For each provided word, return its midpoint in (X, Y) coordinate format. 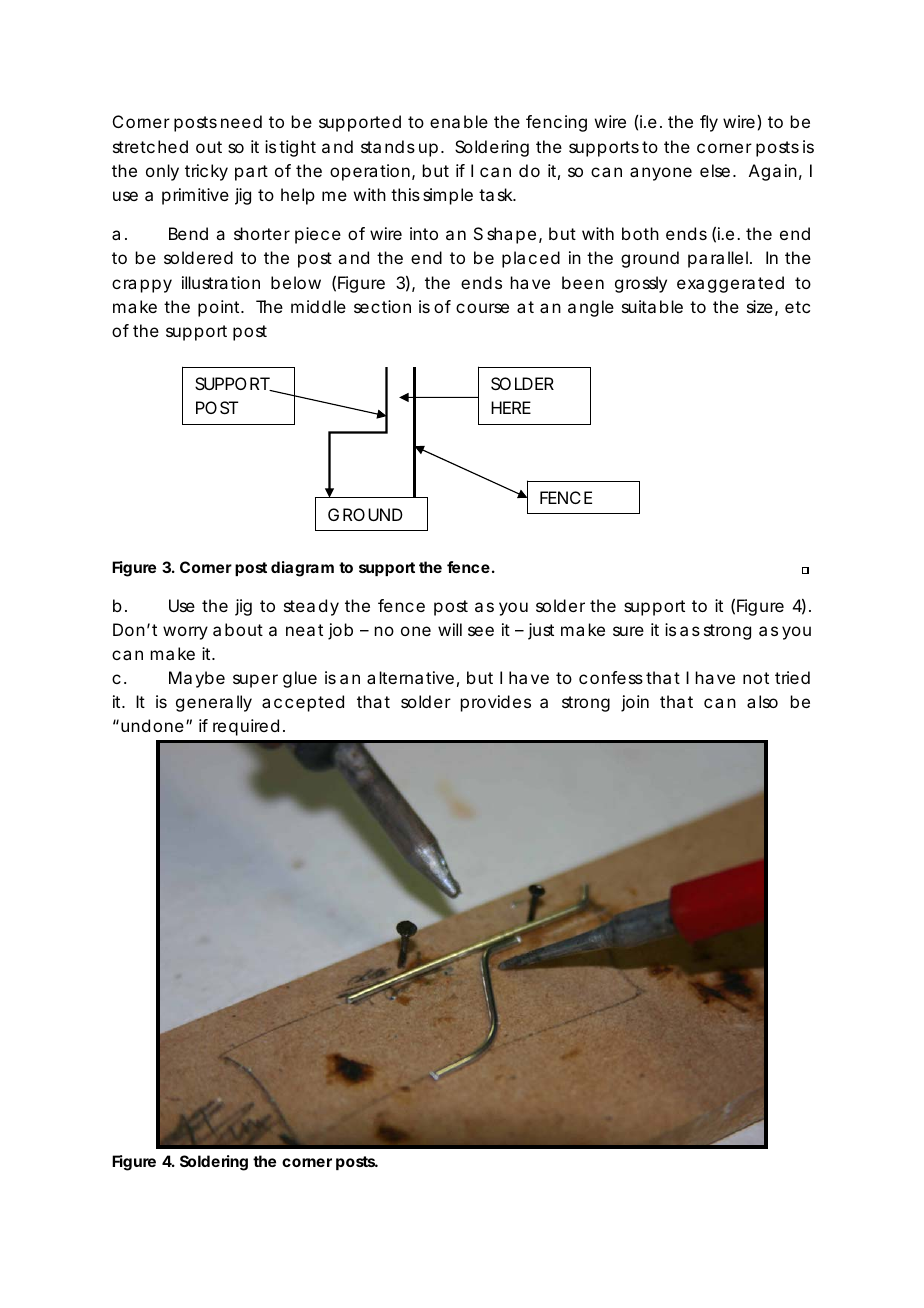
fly (709, 123)
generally (214, 703)
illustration (221, 282)
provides (496, 703)
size (760, 306)
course (482, 308)
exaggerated (730, 284)
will (450, 629)
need (241, 121)
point (220, 308)
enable (459, 121)
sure (628, 631)
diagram (302, 569)
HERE (511, 407)
